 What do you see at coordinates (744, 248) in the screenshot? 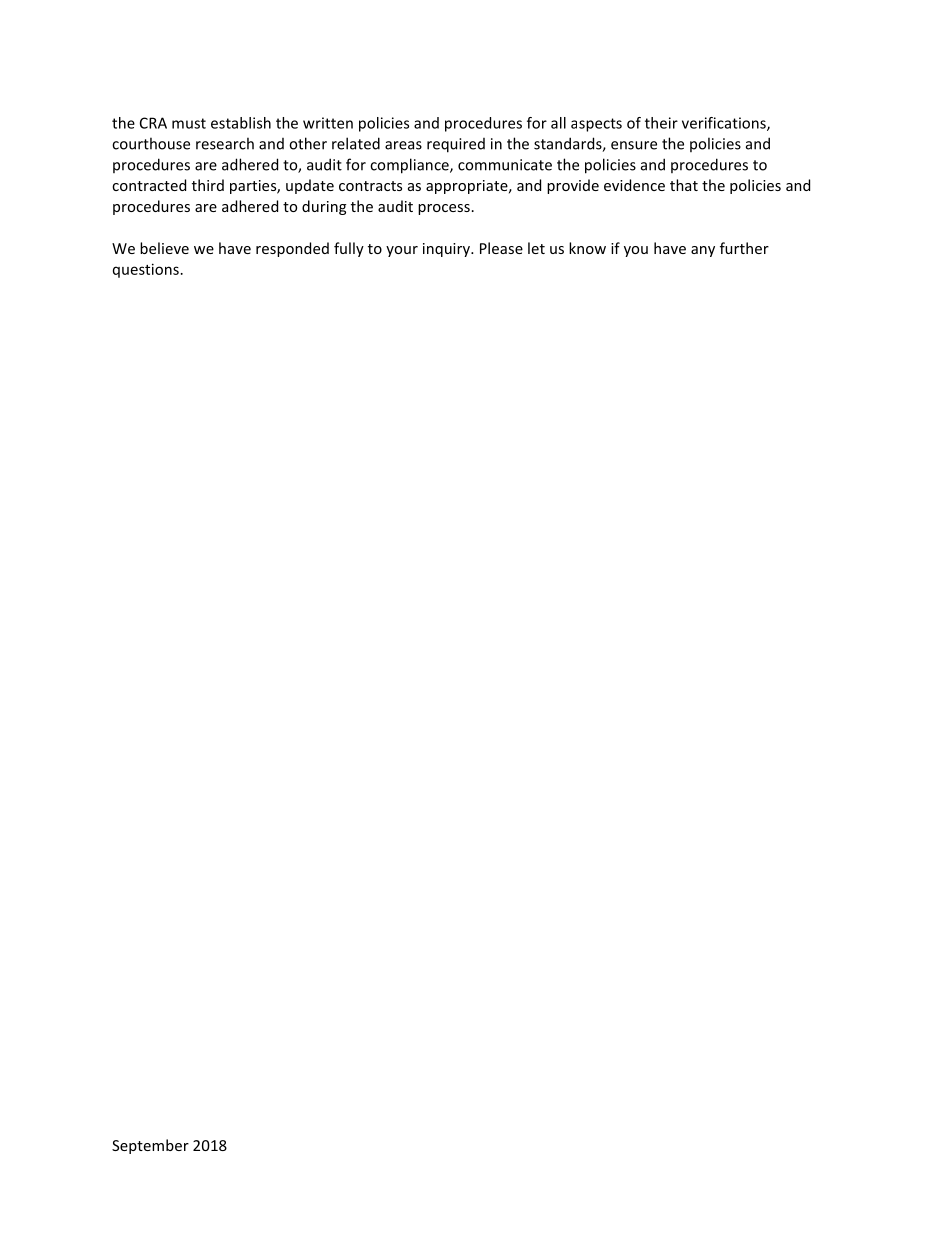
I see `further` at bounding box center [744, 248].
